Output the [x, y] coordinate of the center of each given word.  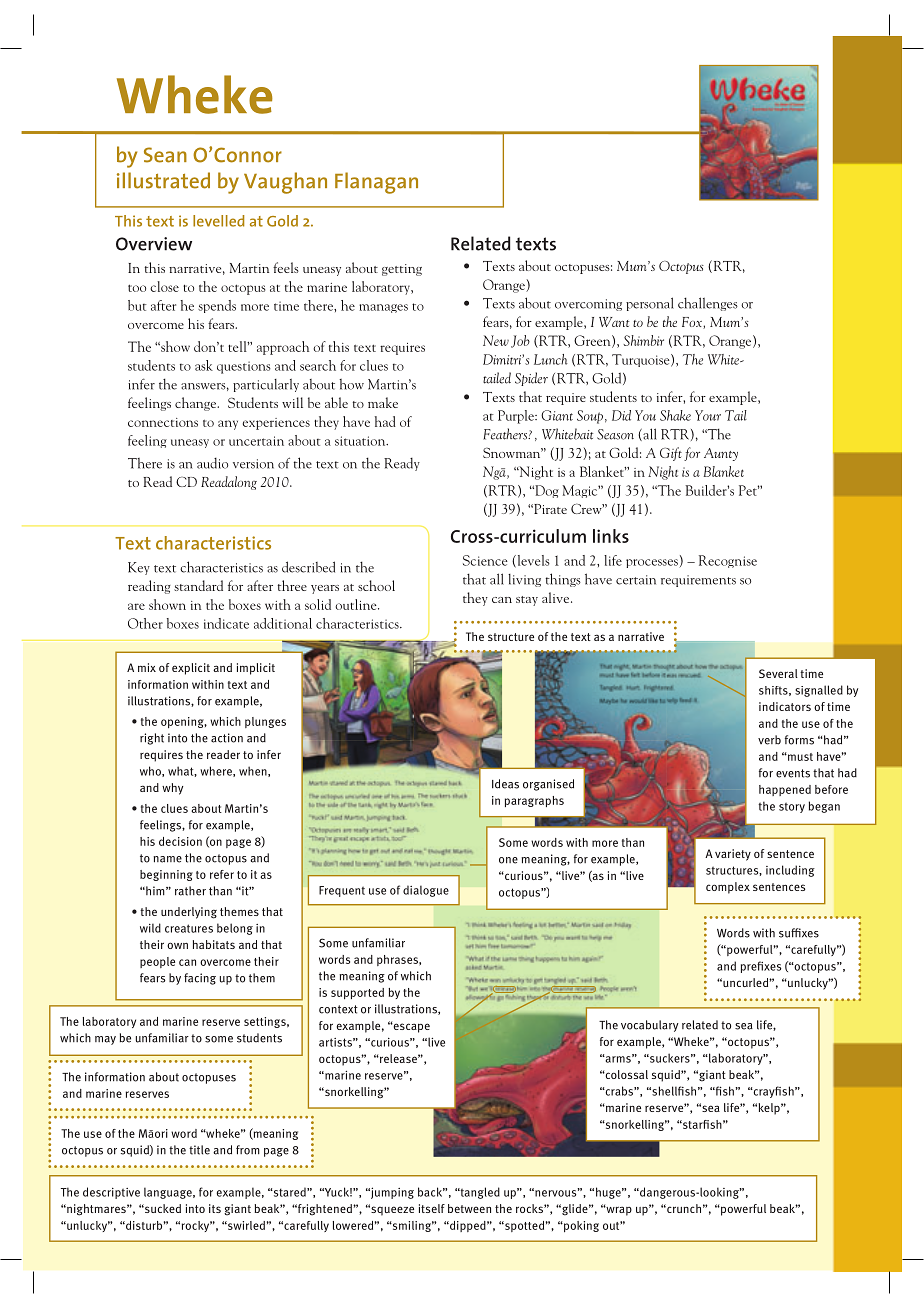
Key [139, 568]
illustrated [163, 180]
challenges [708, 304]
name [167, 859]
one [508, 860]
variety [733, 855]
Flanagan [376, 183]
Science [485, 560]
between [469, 1208]
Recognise [728, 561]
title [199, 1150]
